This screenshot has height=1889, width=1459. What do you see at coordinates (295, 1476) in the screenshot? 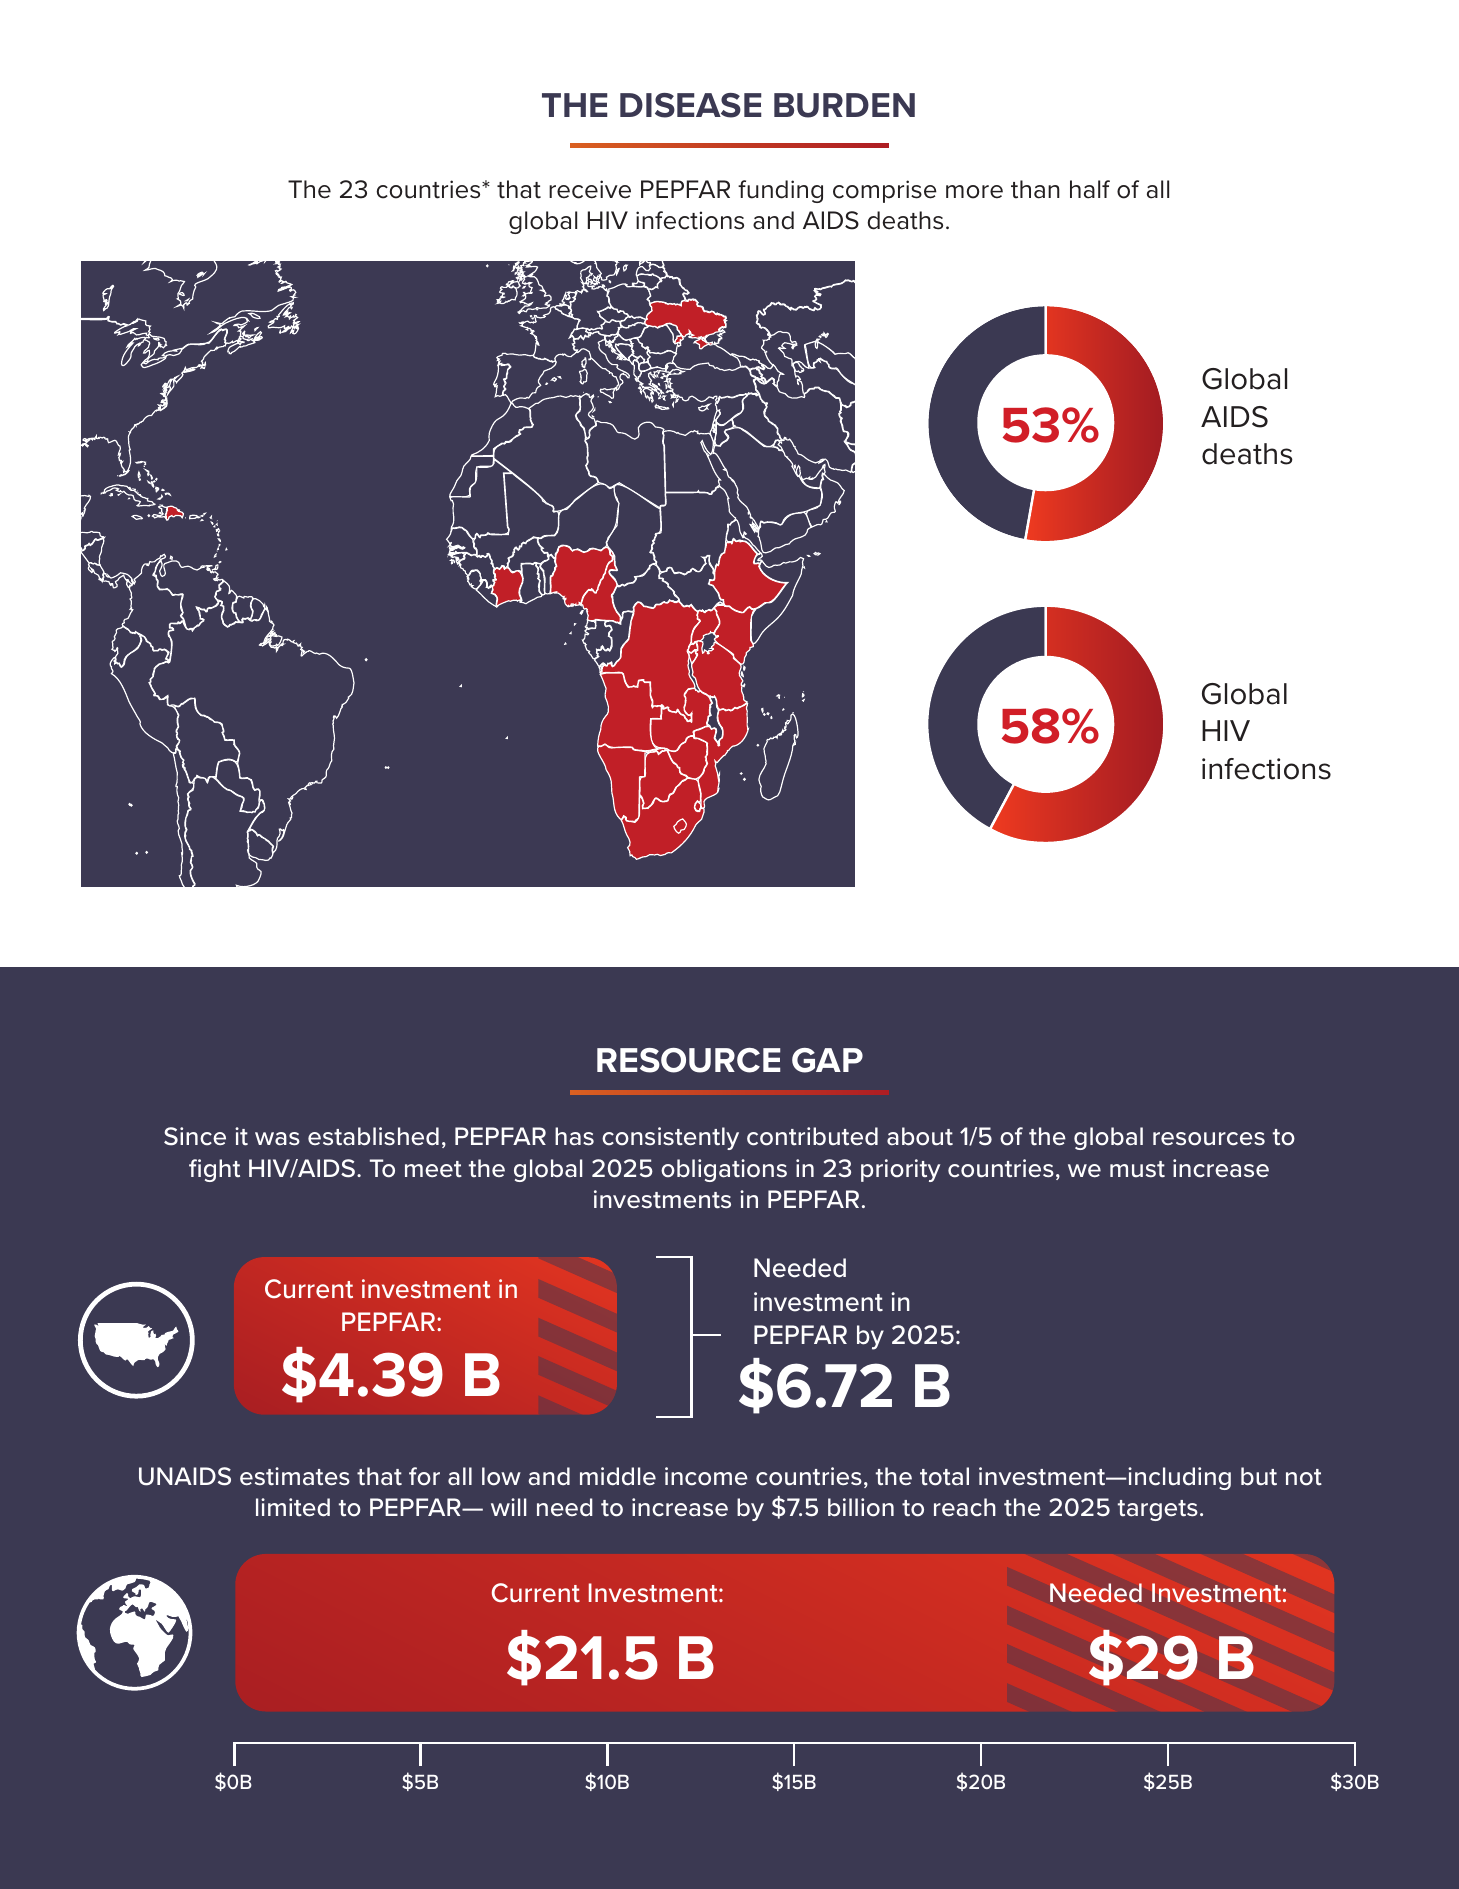
I see `estimates` at bounding box center [295, 1476].
